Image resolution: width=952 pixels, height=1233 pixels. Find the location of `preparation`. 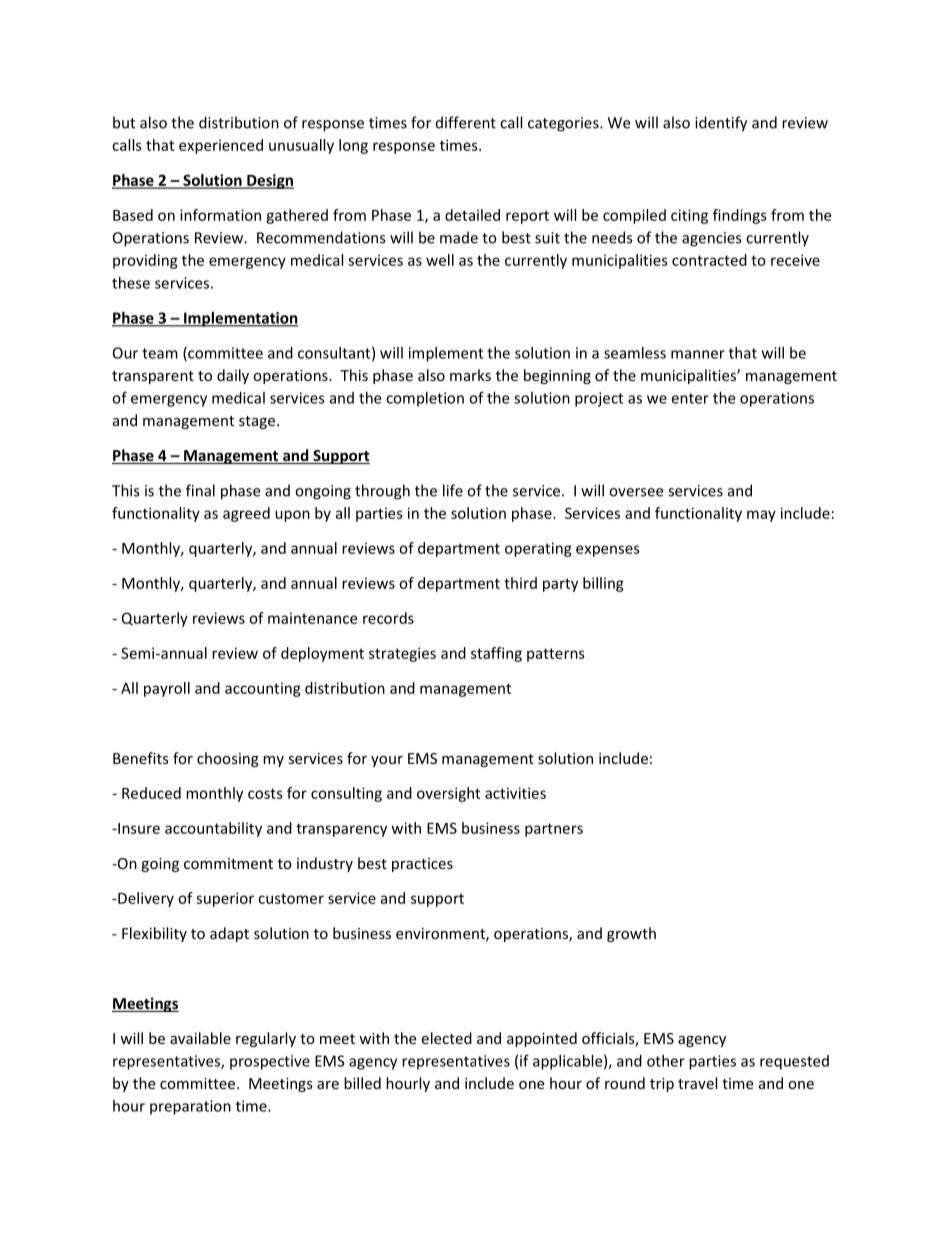

preparation is located at coordinates (190, 1107).
